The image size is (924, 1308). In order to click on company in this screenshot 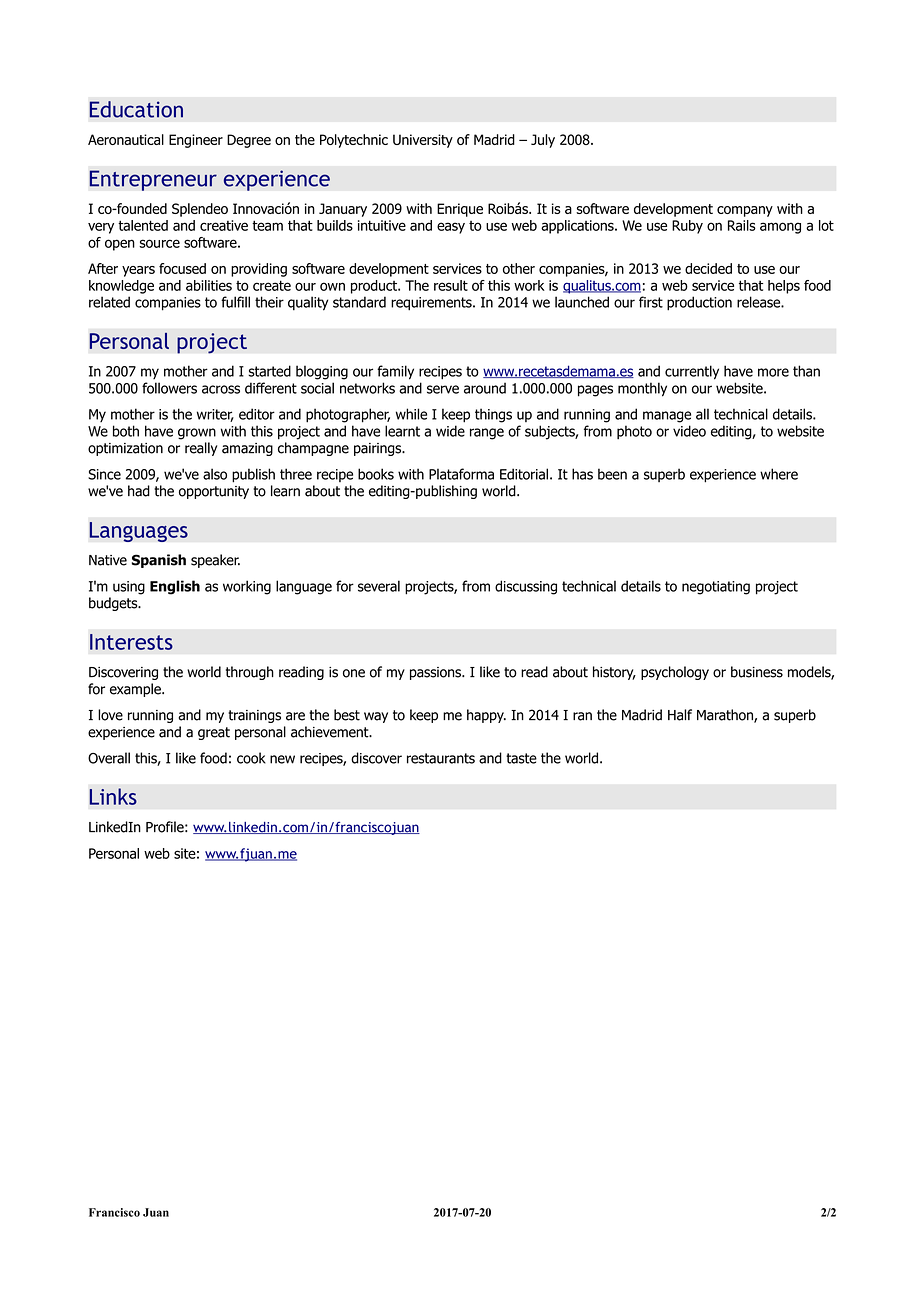, I will do `click(745, 211)`.
